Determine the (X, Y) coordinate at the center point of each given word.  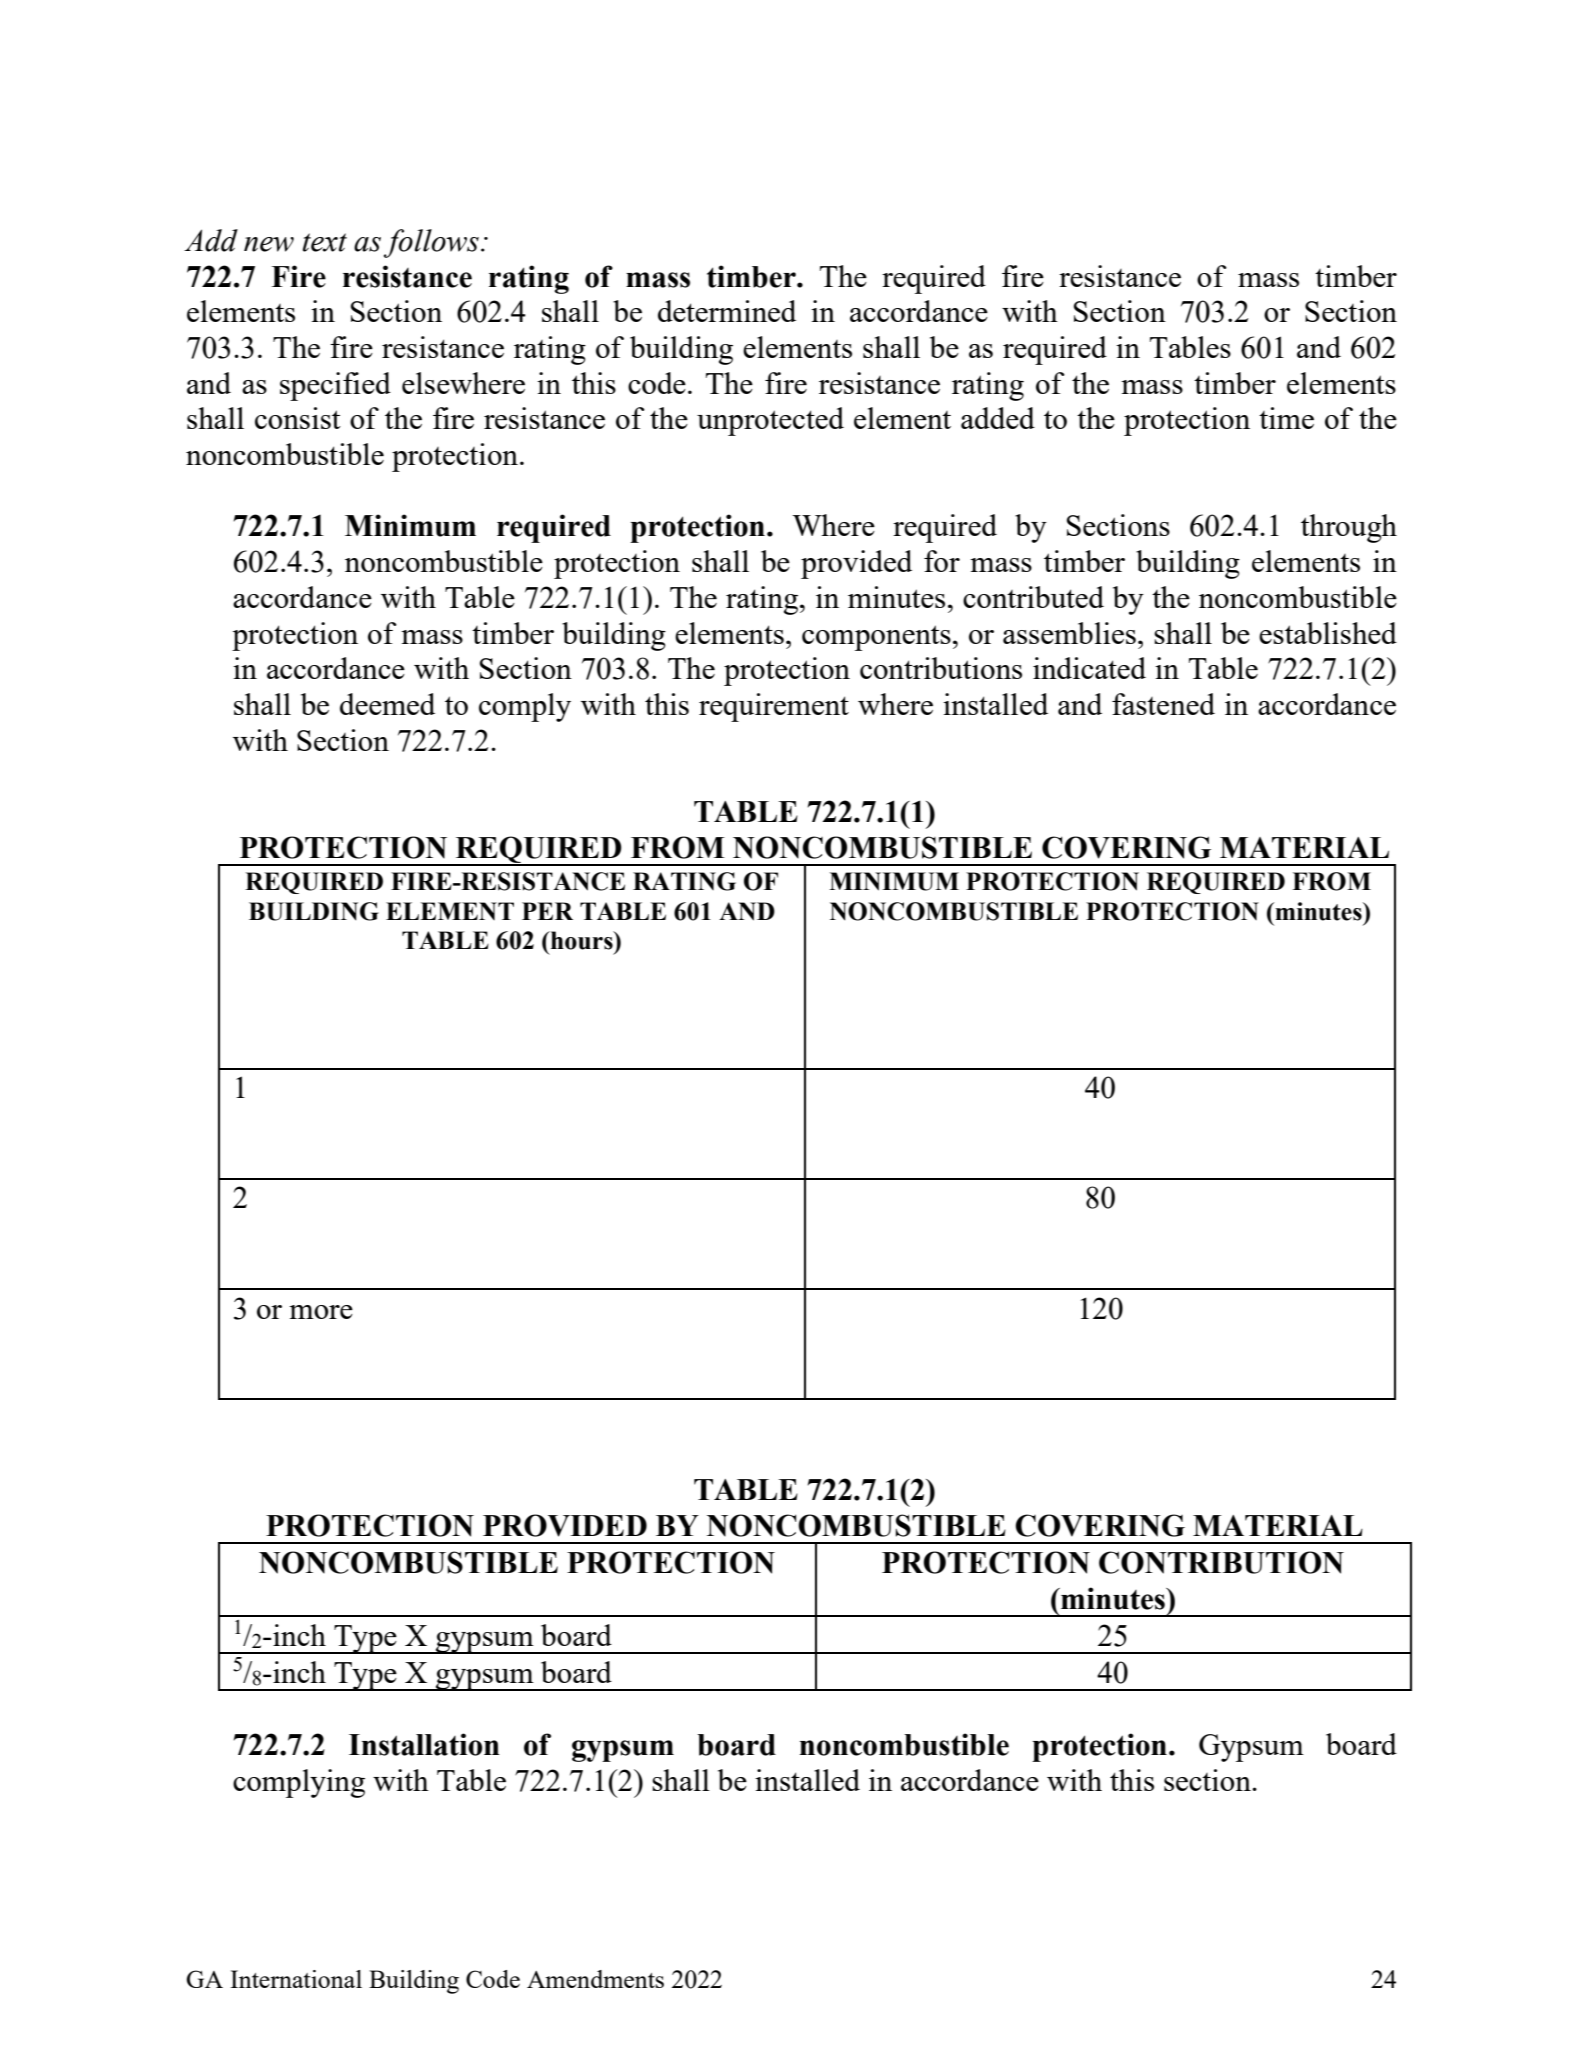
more (321, 1312)
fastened (1163, 704)
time (1286, 418)
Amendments (595, 1979)
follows (431, 243)
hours (582, 940)
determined (727, 311)
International (296, 1979)
